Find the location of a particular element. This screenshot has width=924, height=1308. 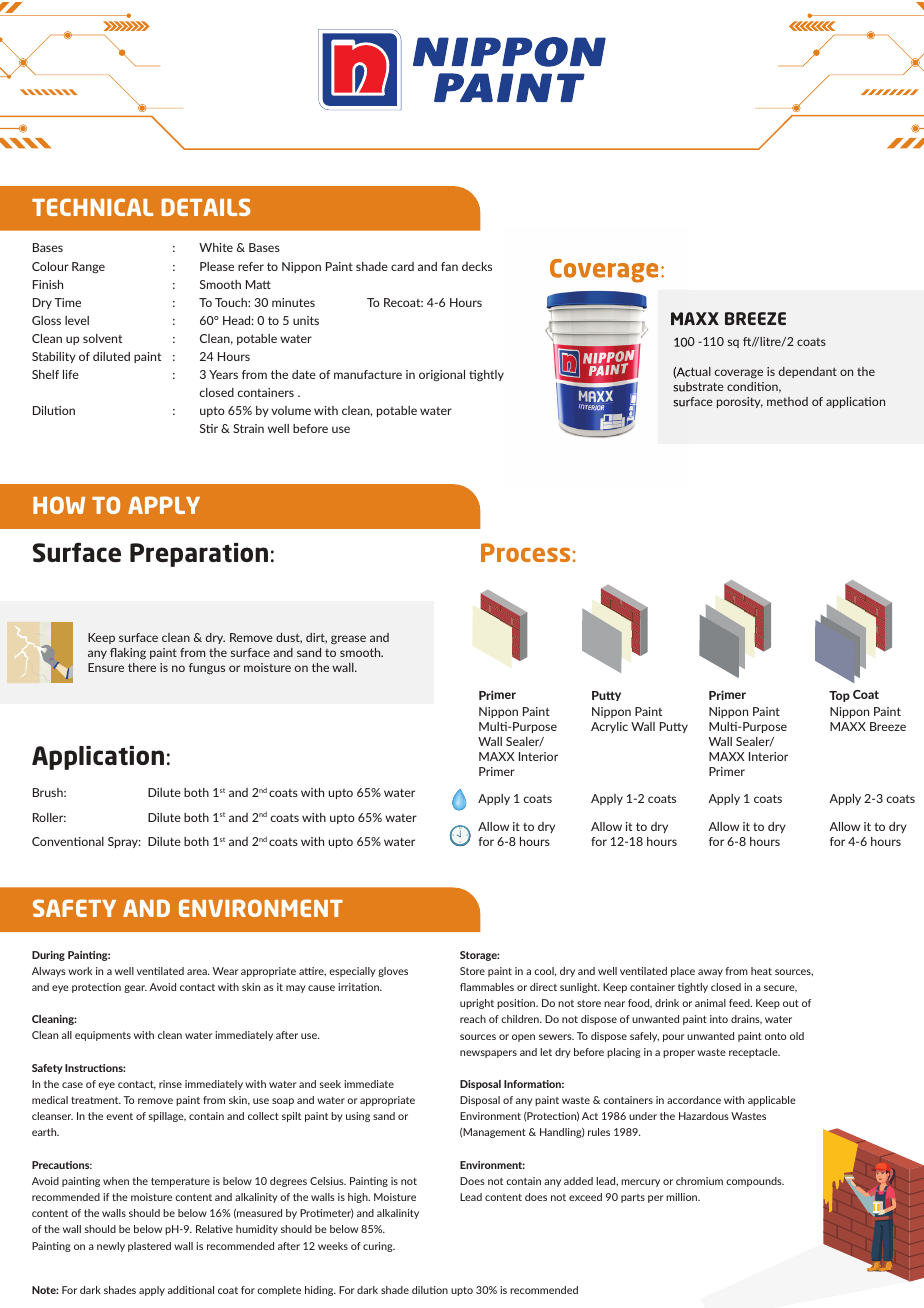

Top is located at coordinates (839, 696).
